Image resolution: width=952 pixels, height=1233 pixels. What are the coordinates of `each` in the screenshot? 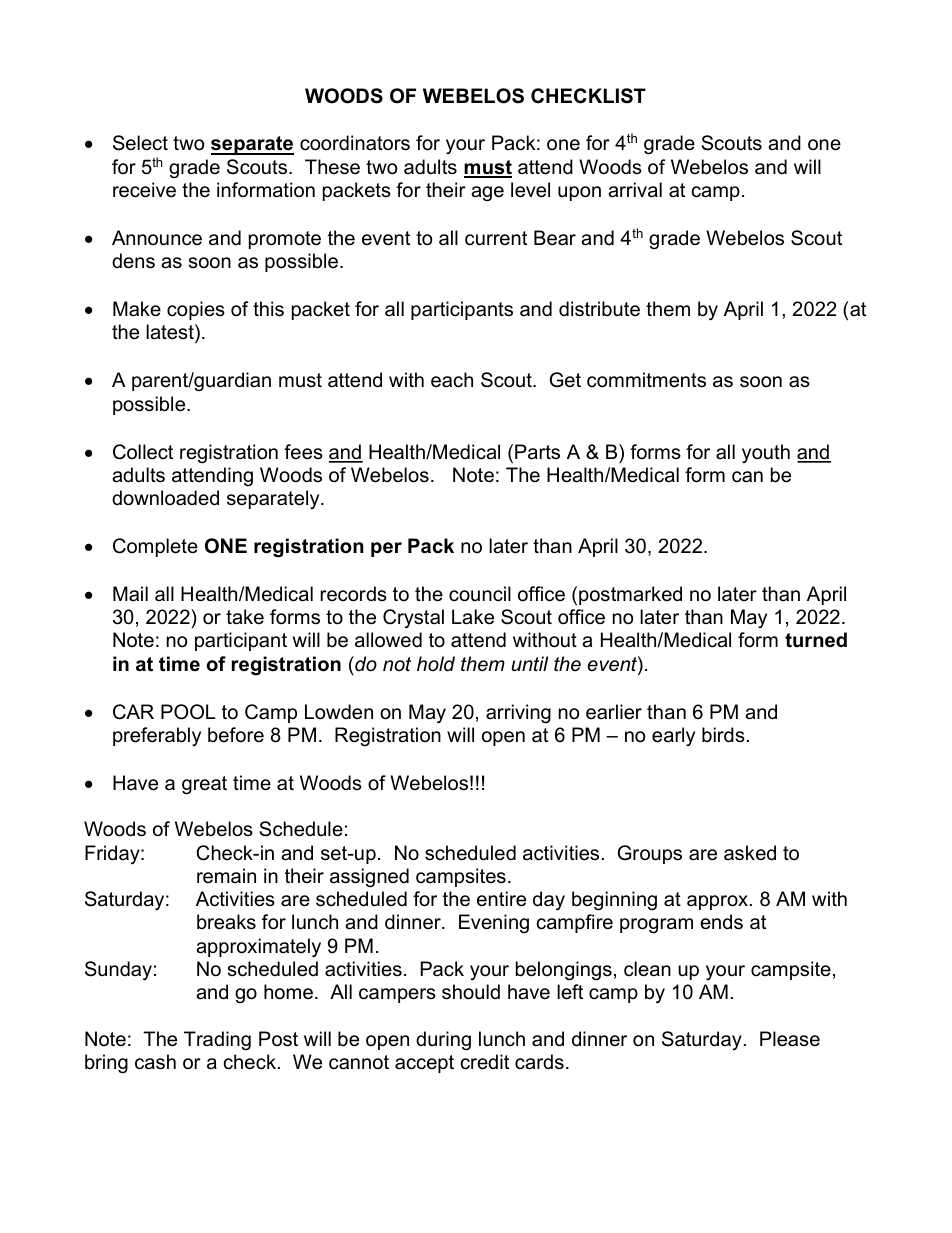 It's located at (452, 380).
